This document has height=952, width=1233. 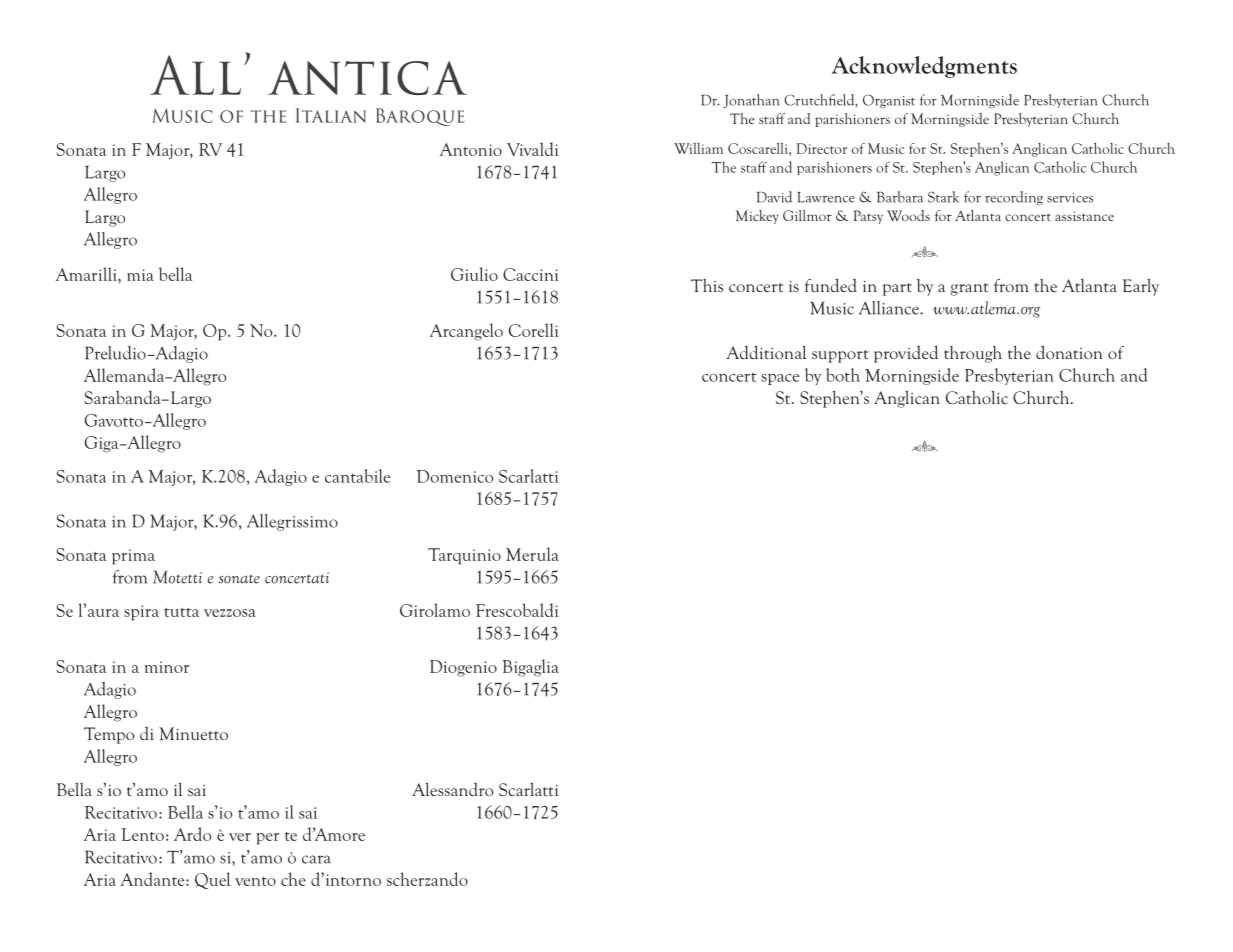 What do you see at coordinates (452, 789) in the document?
I see `Alessandro` at bounding box center [452, 789].
